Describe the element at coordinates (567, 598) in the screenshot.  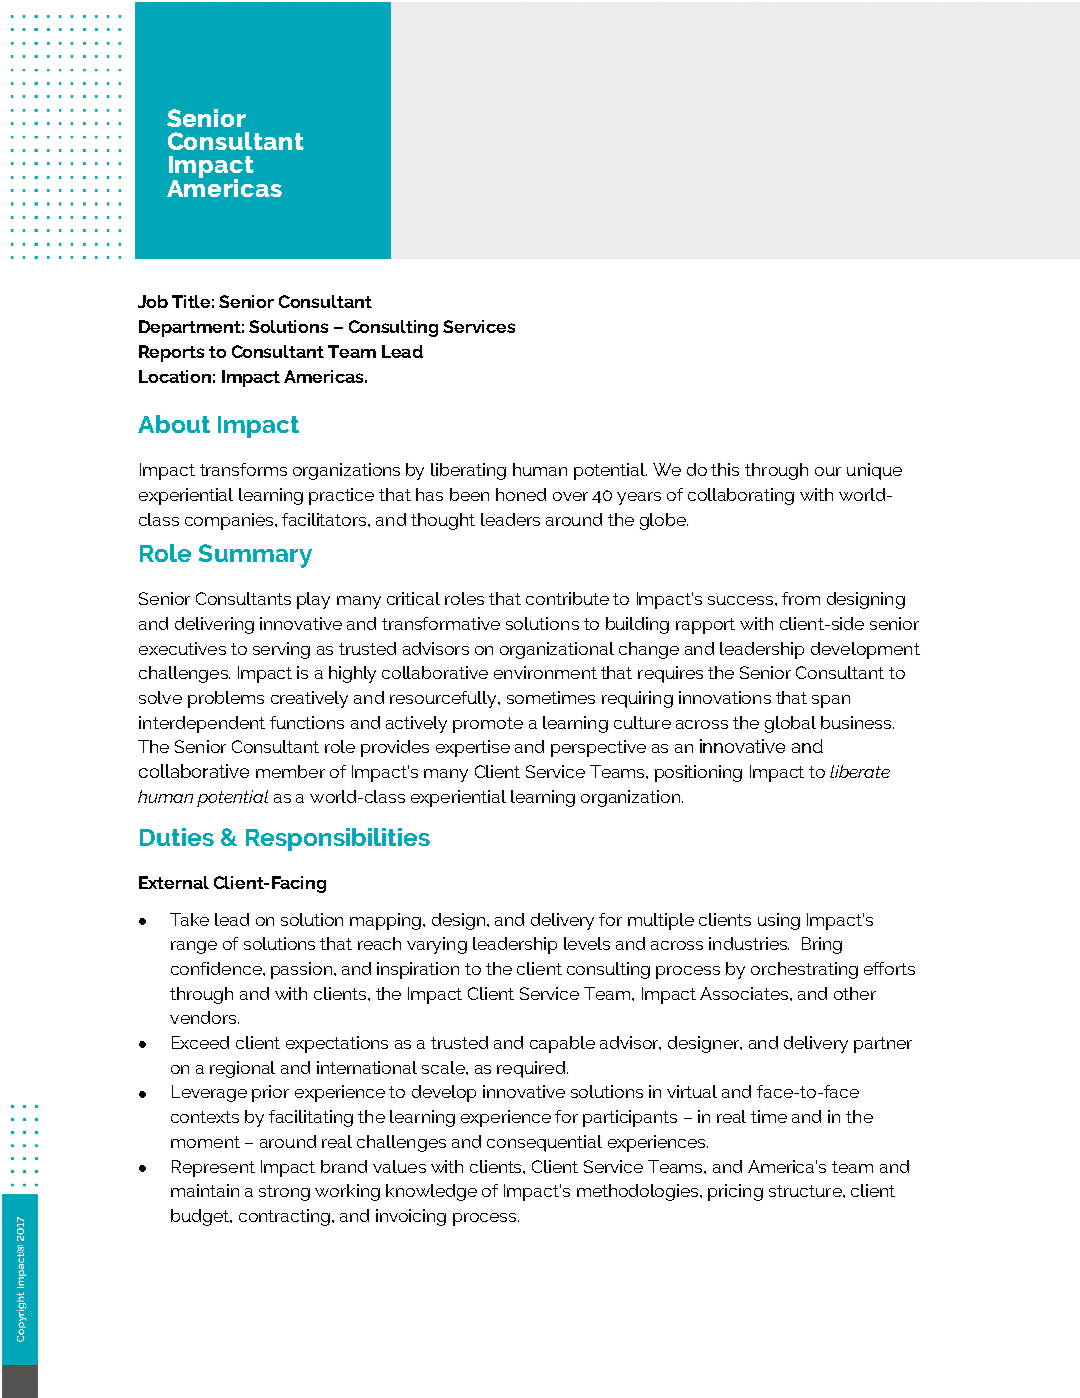
I see `contribute` at that location.
